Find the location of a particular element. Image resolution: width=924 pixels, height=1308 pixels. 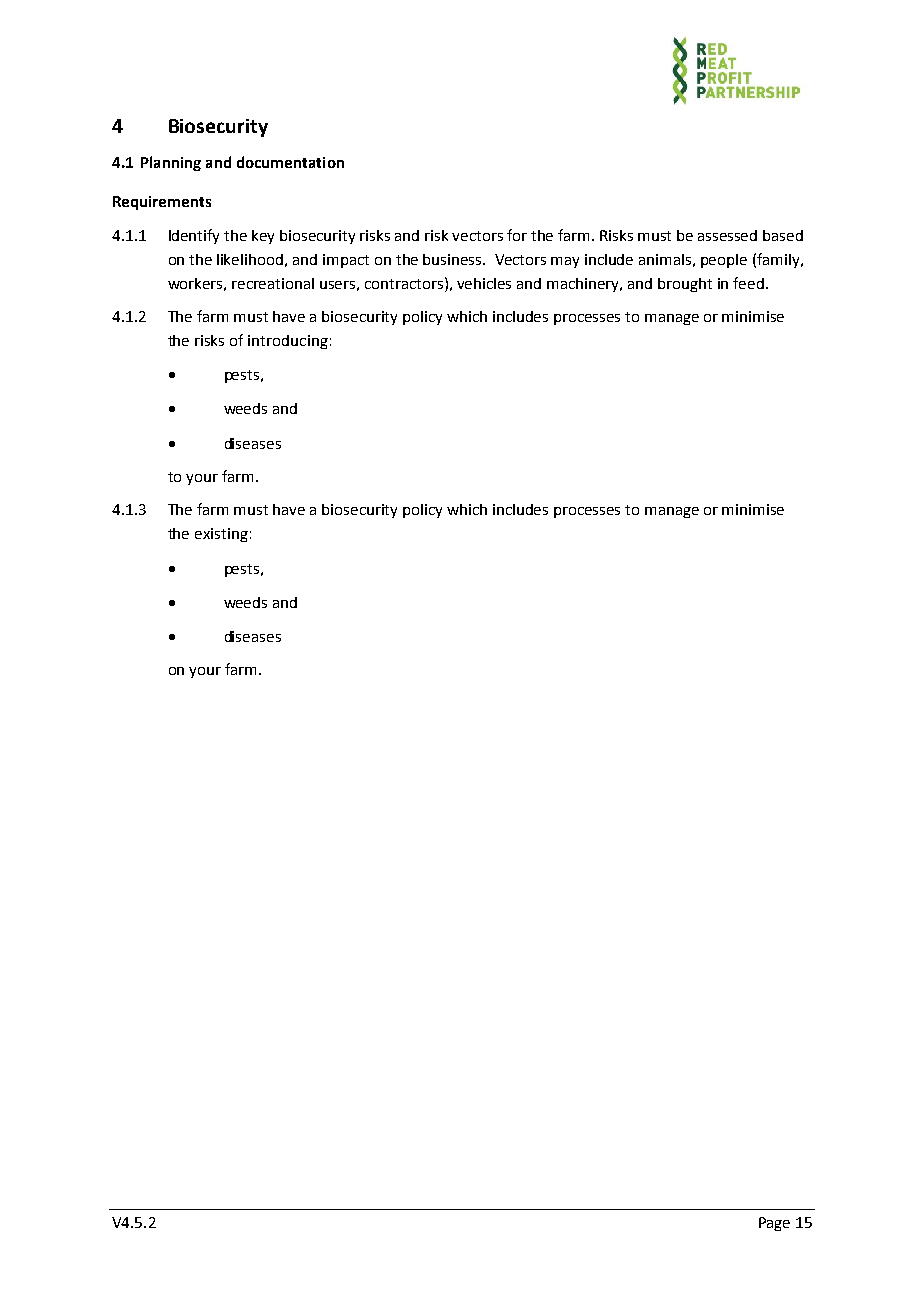

introducing is located at coordinates (288, 342).
